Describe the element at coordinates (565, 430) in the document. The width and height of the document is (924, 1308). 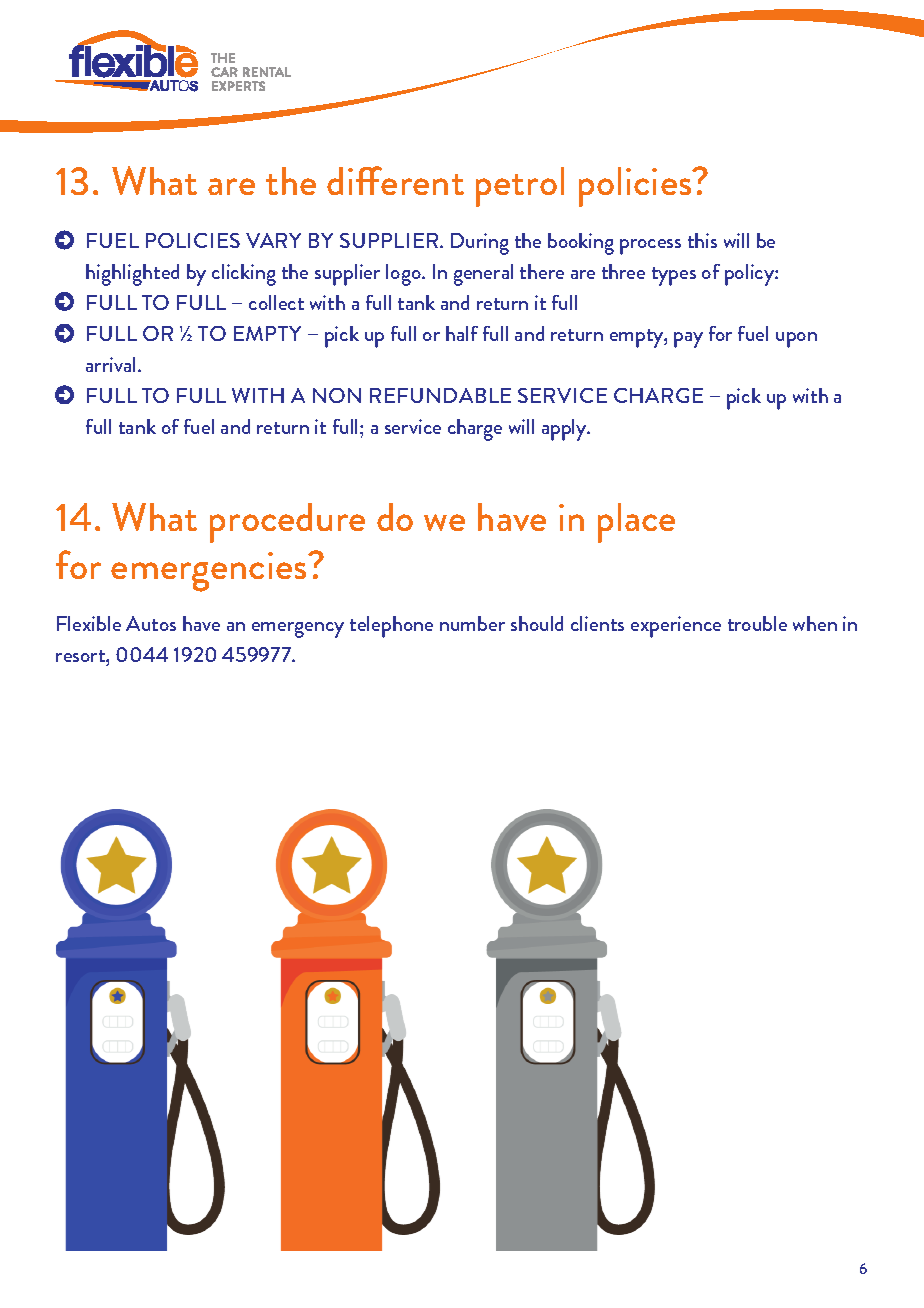
I see `apply` at that location.
